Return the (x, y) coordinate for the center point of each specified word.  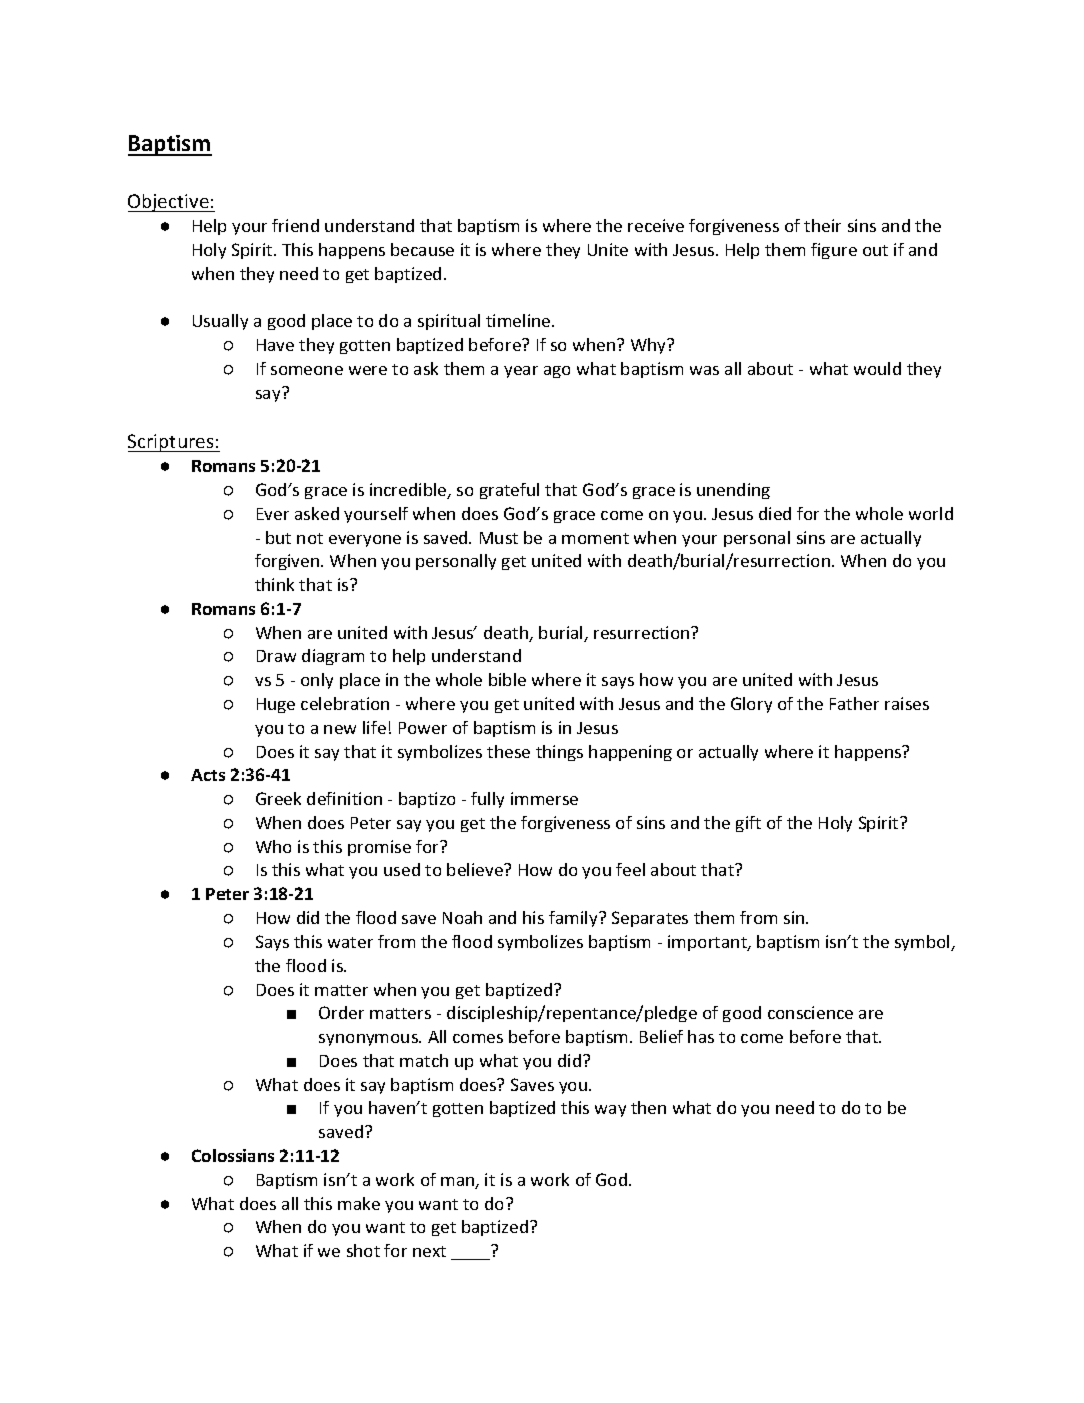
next (429, 1251)
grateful (509, 491)
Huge (276, 705)
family (574, 919)
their (822, 225)
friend (295, 225)
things (559, 753)
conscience (810, 1012)
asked (317, 513)
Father (854, 703)
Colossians (233, 1155)
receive (656, 225)
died (775, 513)
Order (341, 1012)
